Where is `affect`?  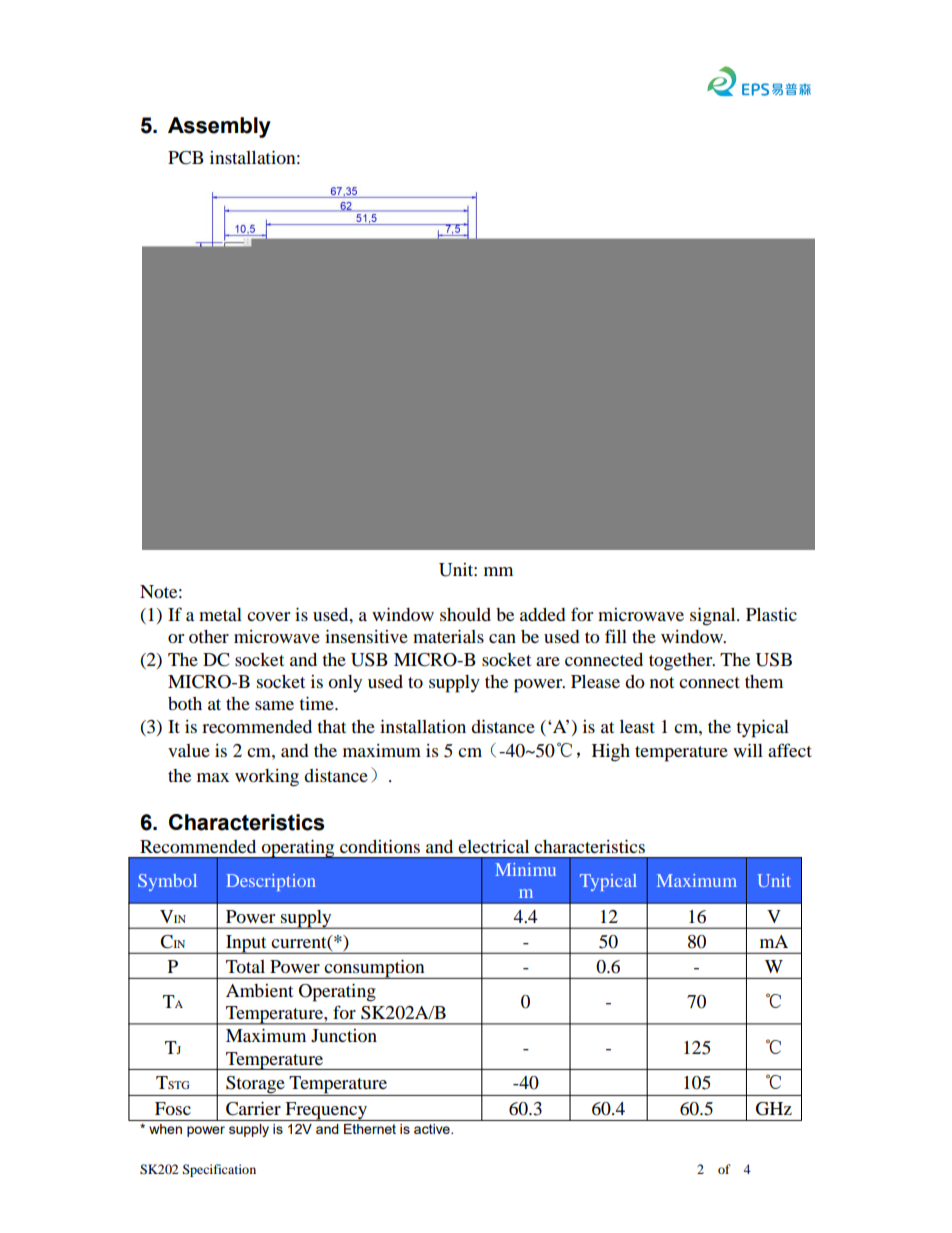 affect is located at coordinates (790, 750).
